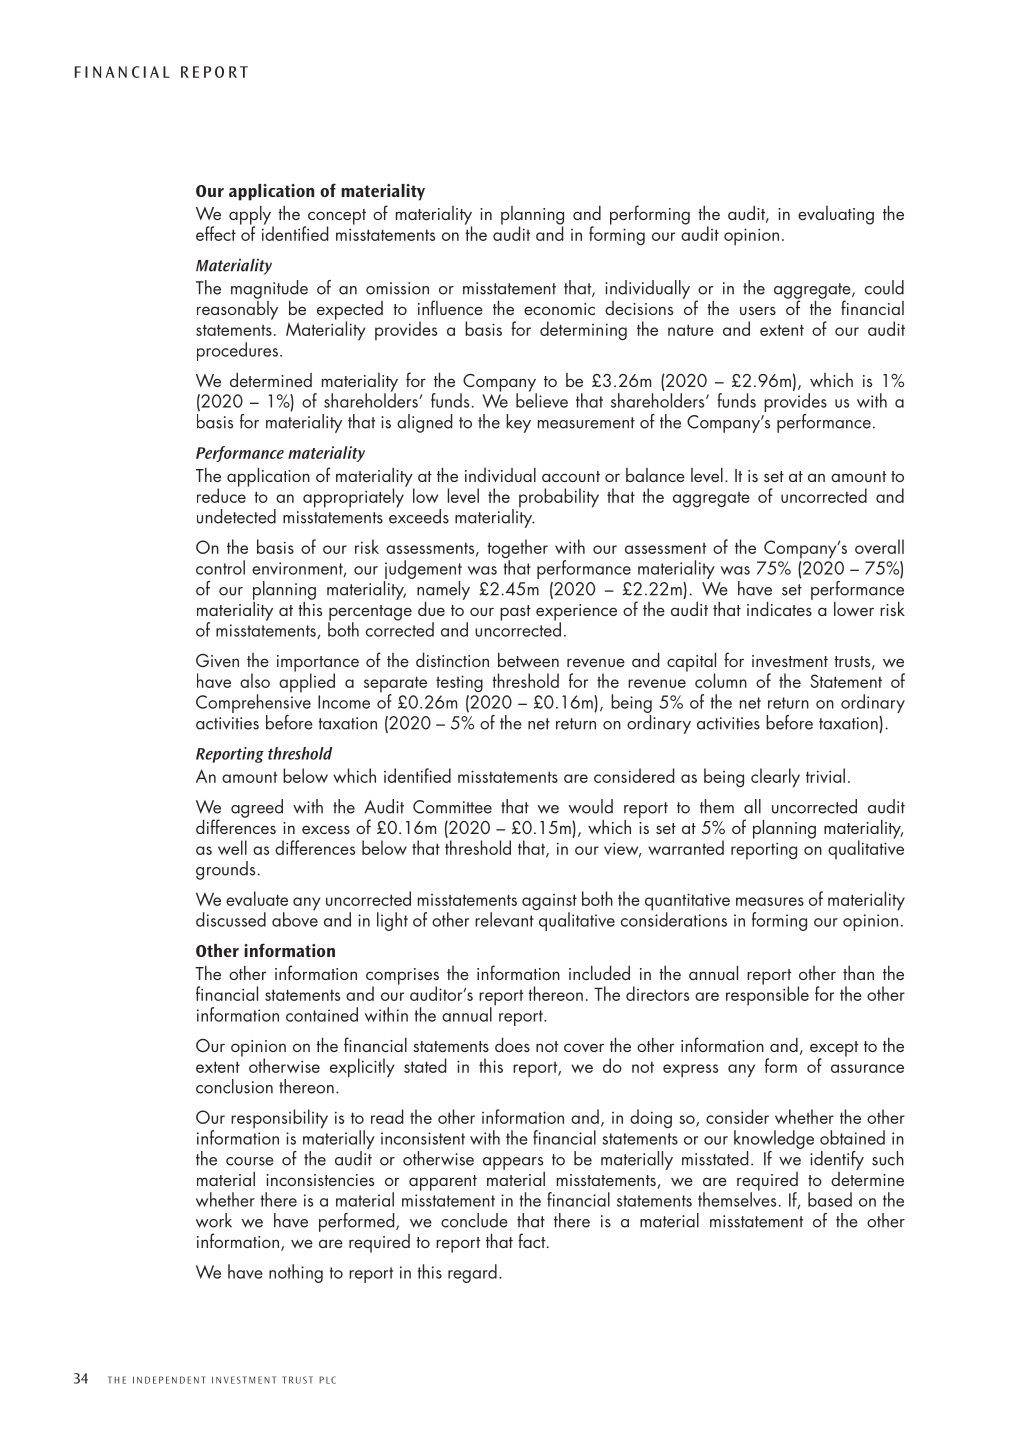  Describe the element at coordinates (322, 1014) in the page. I see `contained` at that location.
